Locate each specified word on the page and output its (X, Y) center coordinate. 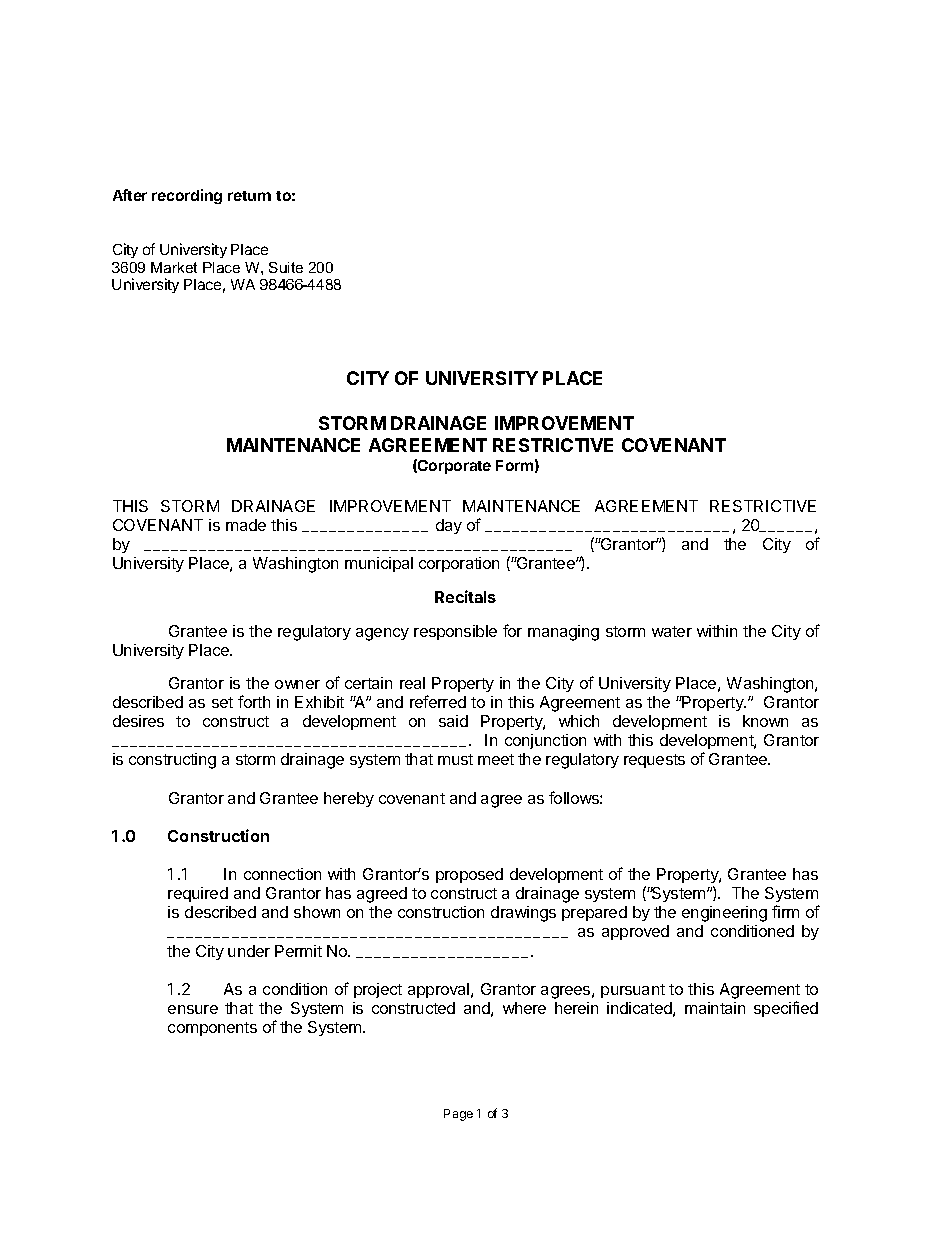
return (249, 196)
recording (187, 196)
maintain (715, 1008)
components (212, 1029)
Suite (286, 267)
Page (458, 1115)
